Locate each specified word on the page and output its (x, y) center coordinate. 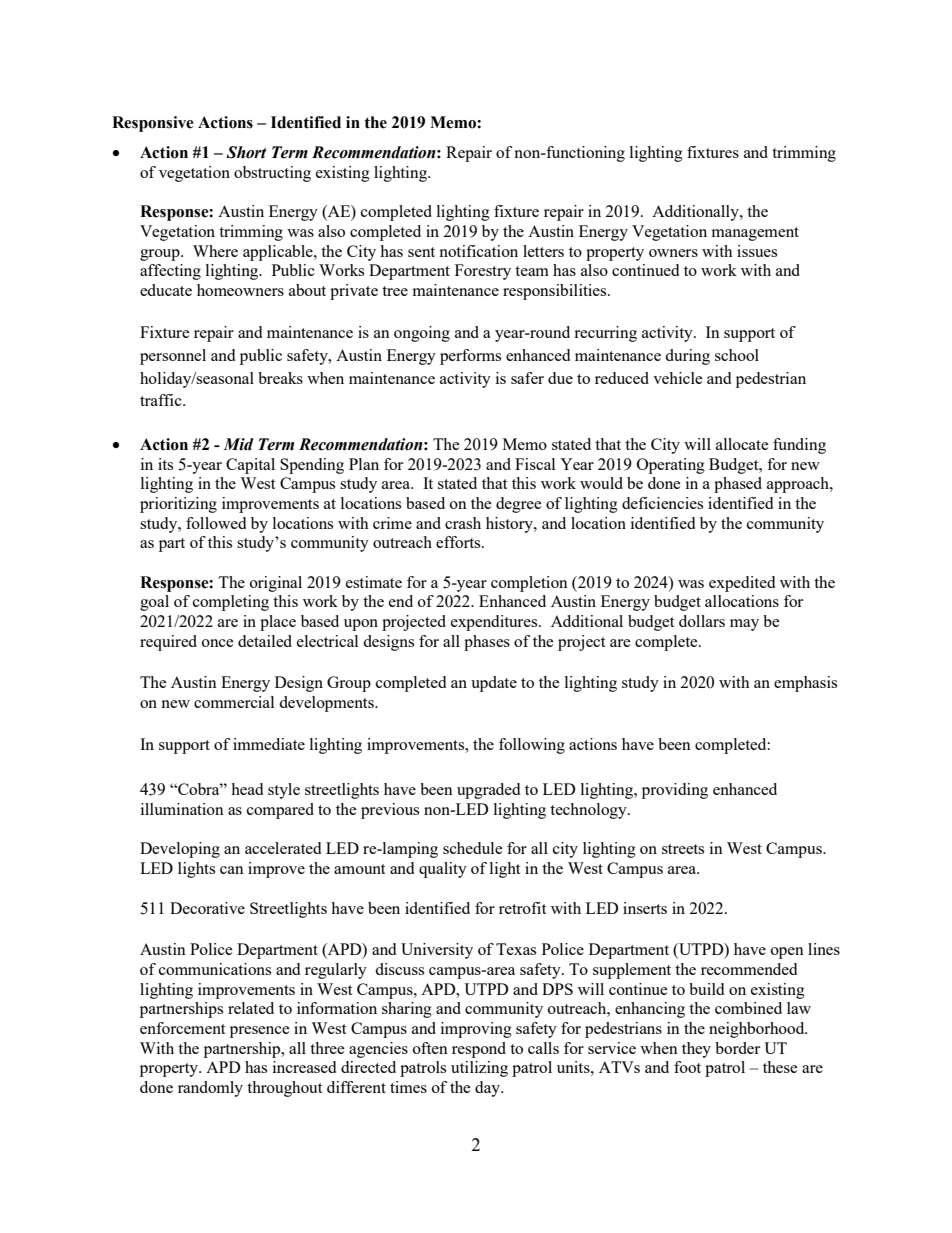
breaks (280, 378)
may (744, 625)
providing (675, 791)
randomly (210, 1089)
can (232, 870)
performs (470, 357)
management (755, 234)
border (737, 1048)
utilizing (479, 1069)
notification (478, 251)
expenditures (495, 623)
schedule (473, 848)
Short (246, 152)
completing (231, 603)
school (737, 355)
